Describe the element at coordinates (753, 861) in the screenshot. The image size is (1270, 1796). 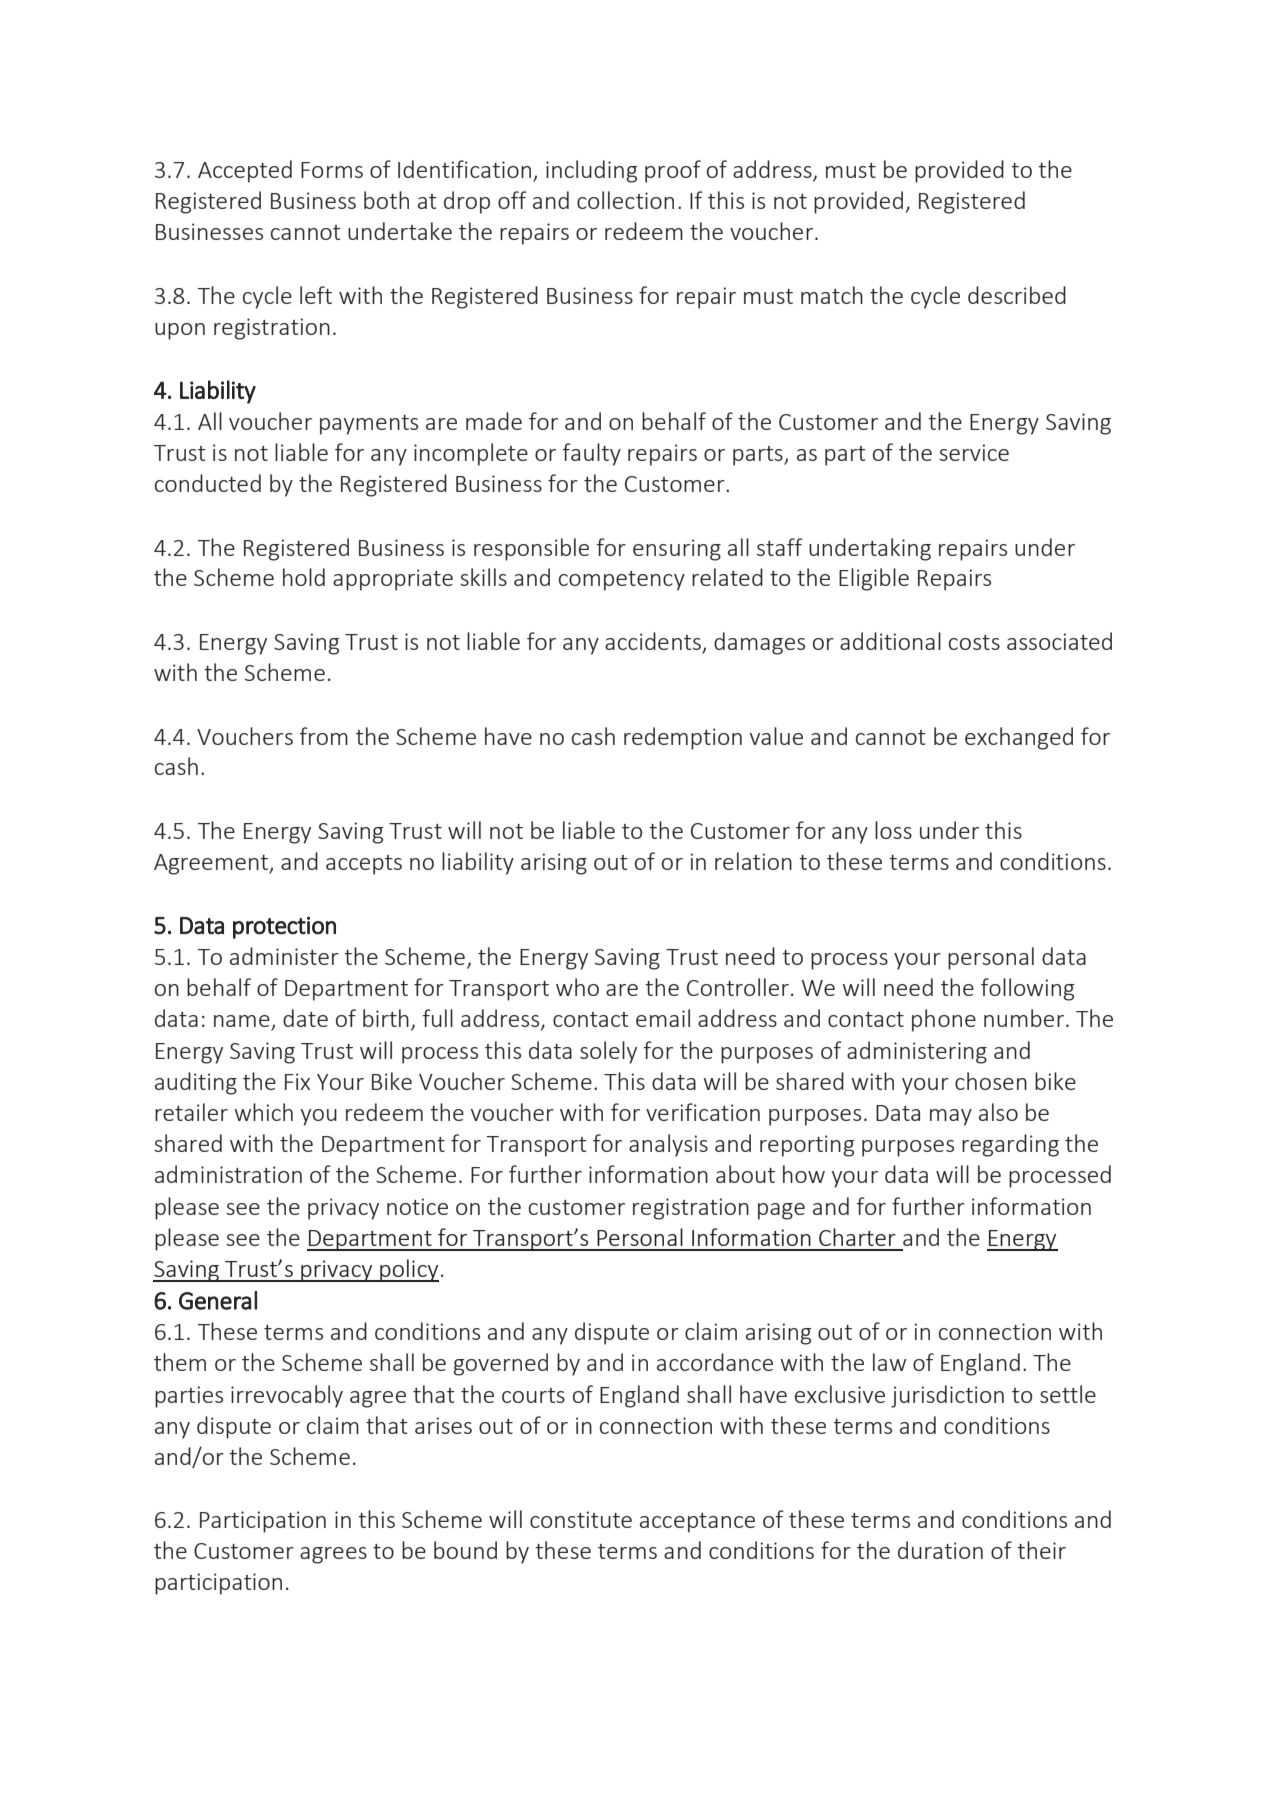
I see `relation` at that location.
